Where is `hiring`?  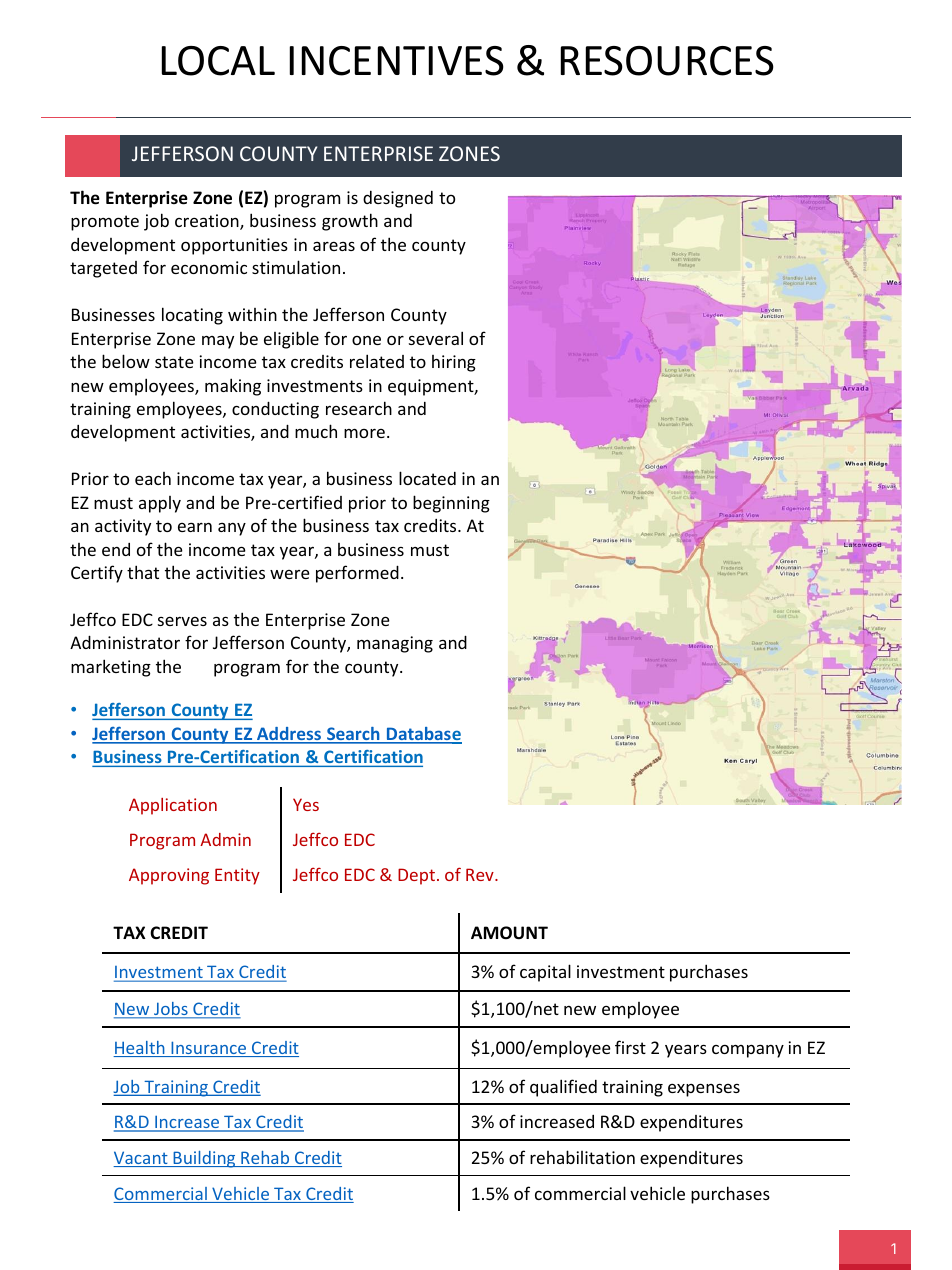
hiring is located at coordinates (454, 363).
